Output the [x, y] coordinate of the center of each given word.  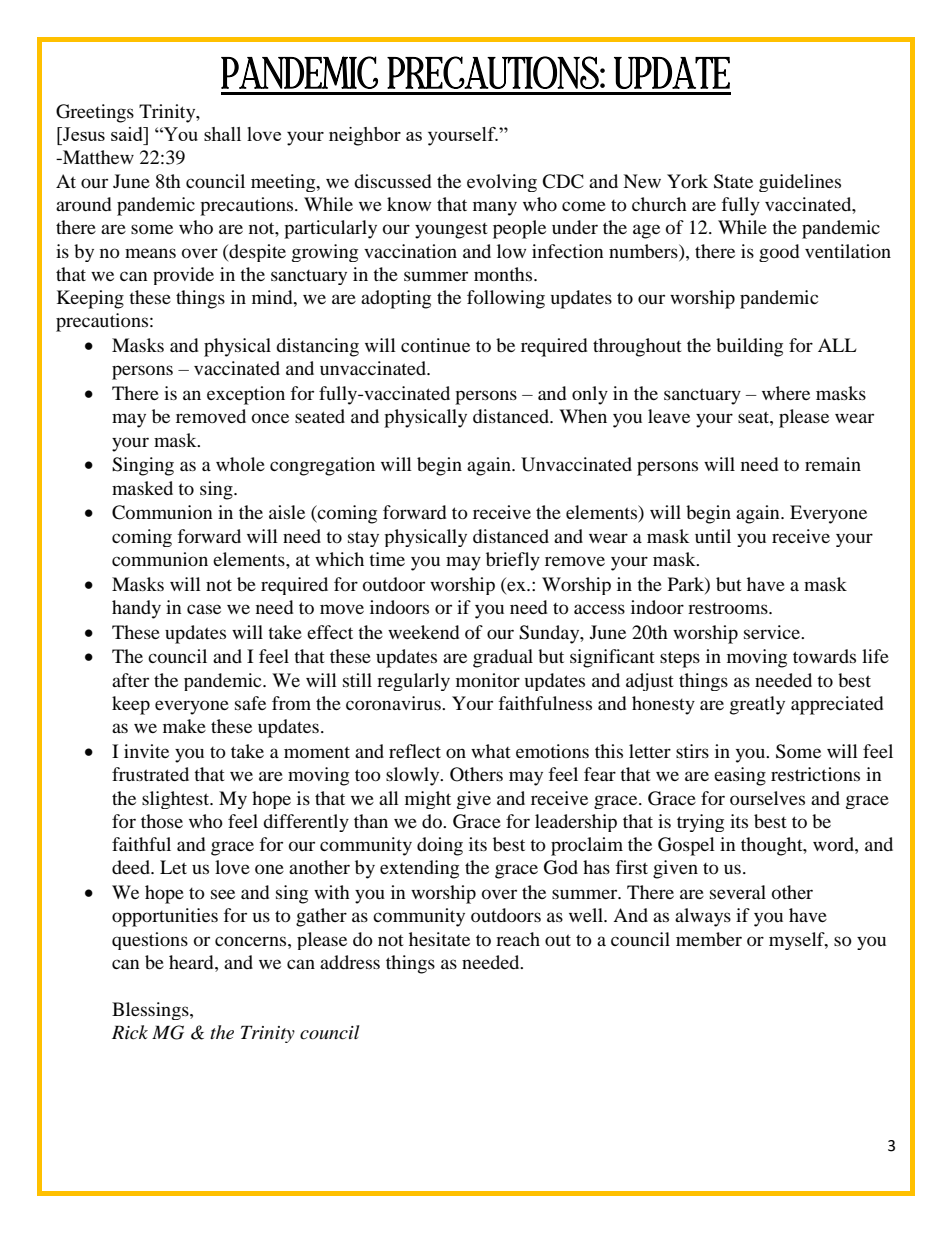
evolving [502, 183]
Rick [130, 1032]
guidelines [800, 183]
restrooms [729, 608]
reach [518, 939]
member [709, 939]
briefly [513, 561]
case [204, 609]
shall [222, 134]
